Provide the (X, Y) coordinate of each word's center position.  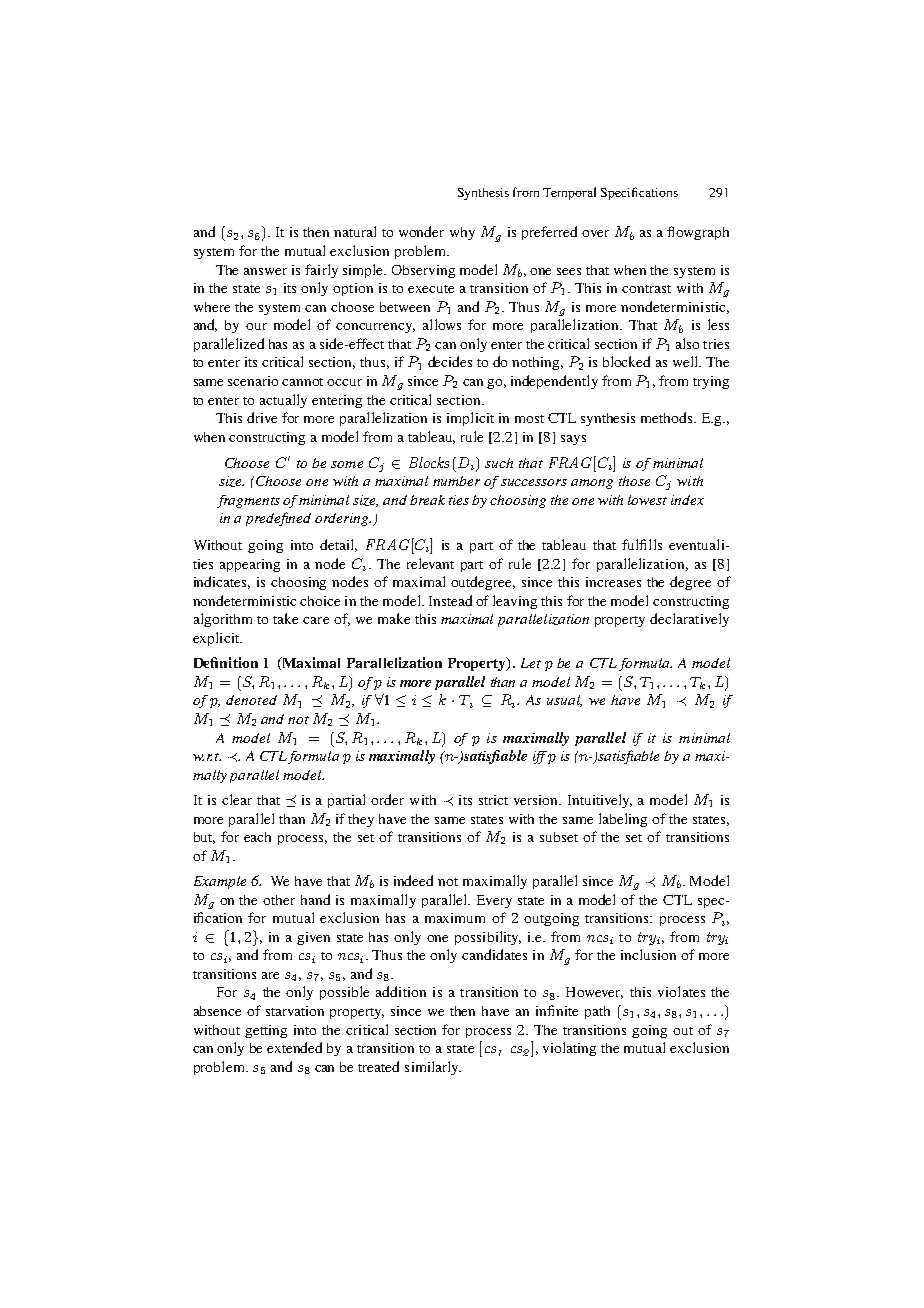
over (595, 233)
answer (265, 271)
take (285, 618)
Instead (450, 600)
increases (613, 582)
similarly (433, 1068)
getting (266, 1031)
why (462, 233)
